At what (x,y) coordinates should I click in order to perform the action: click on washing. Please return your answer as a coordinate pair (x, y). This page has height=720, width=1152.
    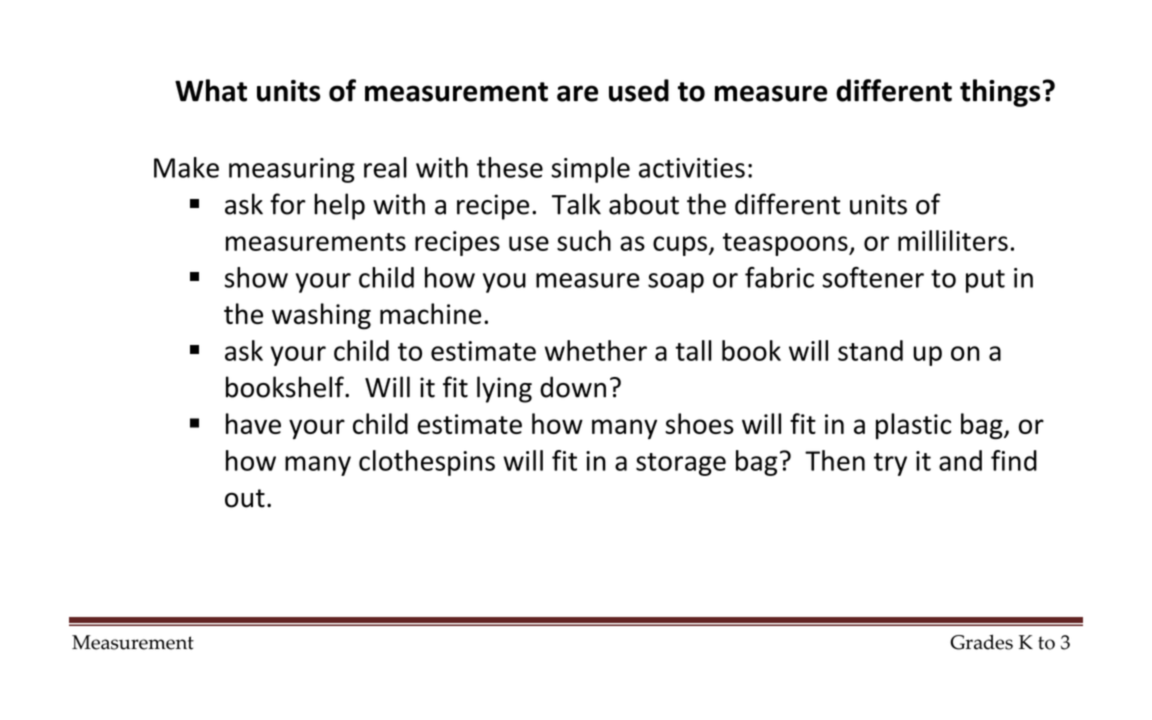
    Looking at the image, I should click on (321, 316).
